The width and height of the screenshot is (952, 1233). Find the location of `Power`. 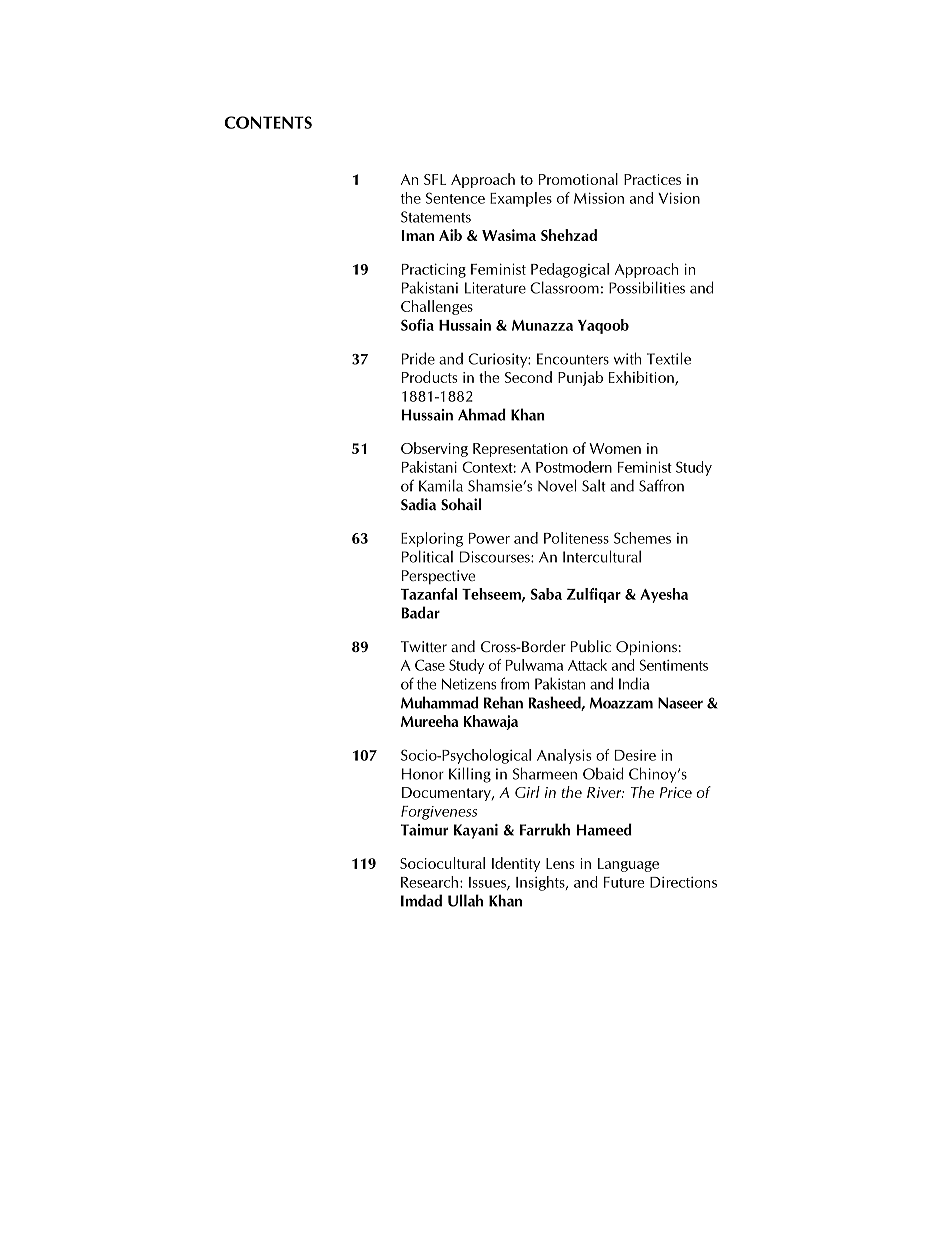

Power is located at coordinates (489, 538).
